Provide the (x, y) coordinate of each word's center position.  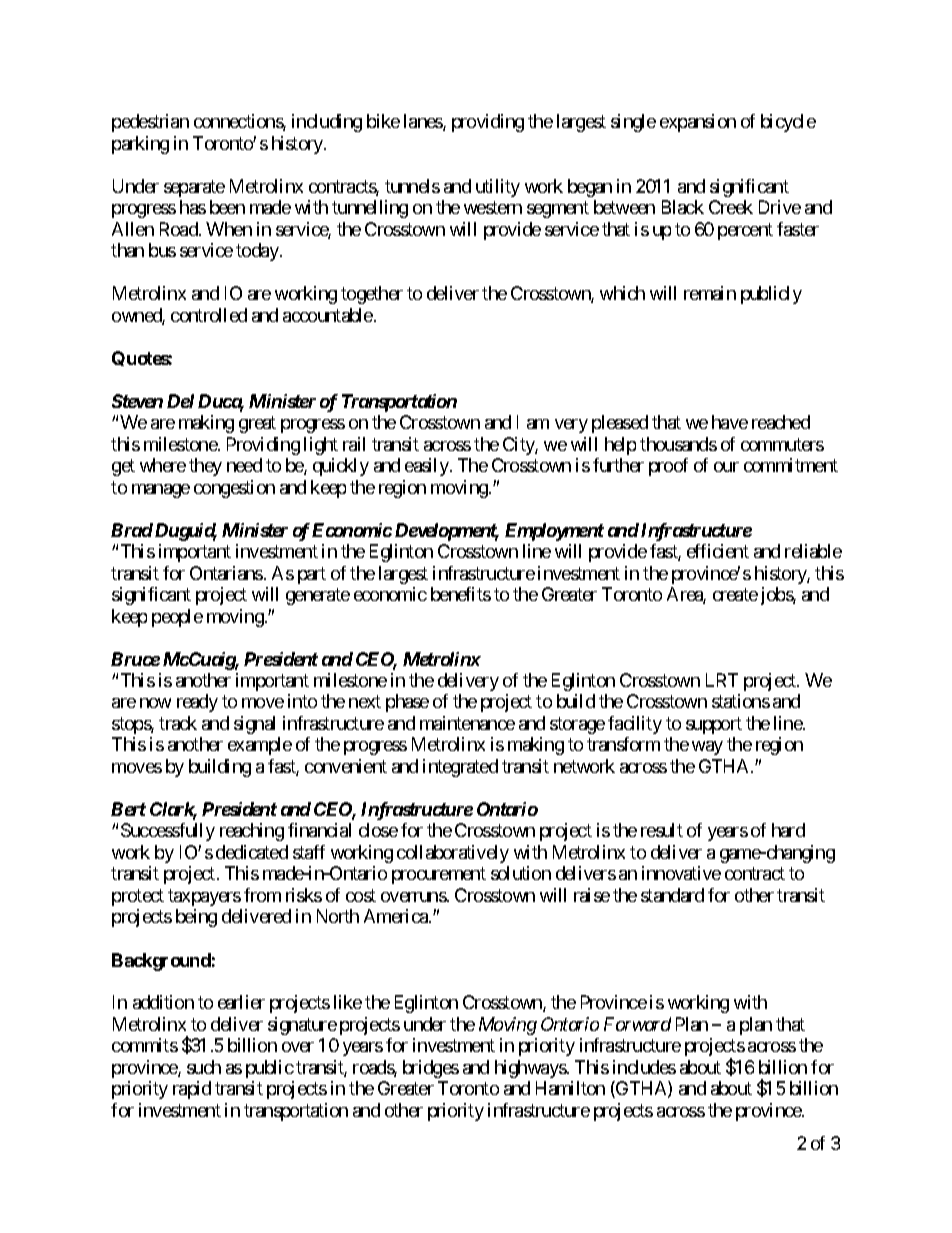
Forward (637, 1024)
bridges (431, 1069)
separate (194, 188)
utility (498, 188)
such (204, 1067)
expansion (698, 123)
